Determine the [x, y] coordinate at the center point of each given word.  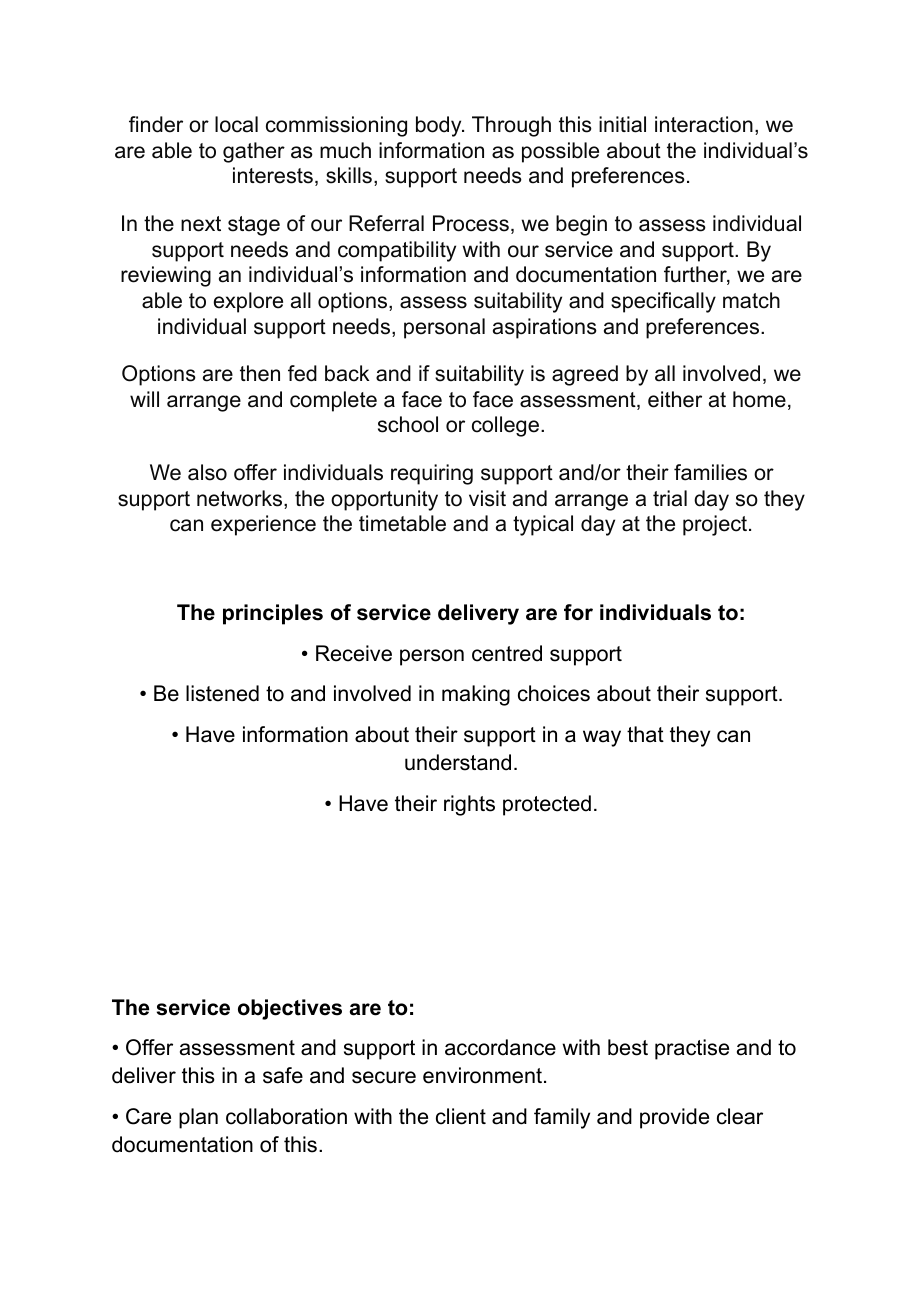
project [716, 525]
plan [198, 1118]
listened [222, 693]
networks [241, 499]
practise [692, 1049]
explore [248, 302]
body [440, 126]
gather [254, 152]
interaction [704, 124]
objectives [290, 1009]
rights [469, 805]
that [645, 734]
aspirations [545, 328]
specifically [663, 302]
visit [487, 498]
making [476, 695]
